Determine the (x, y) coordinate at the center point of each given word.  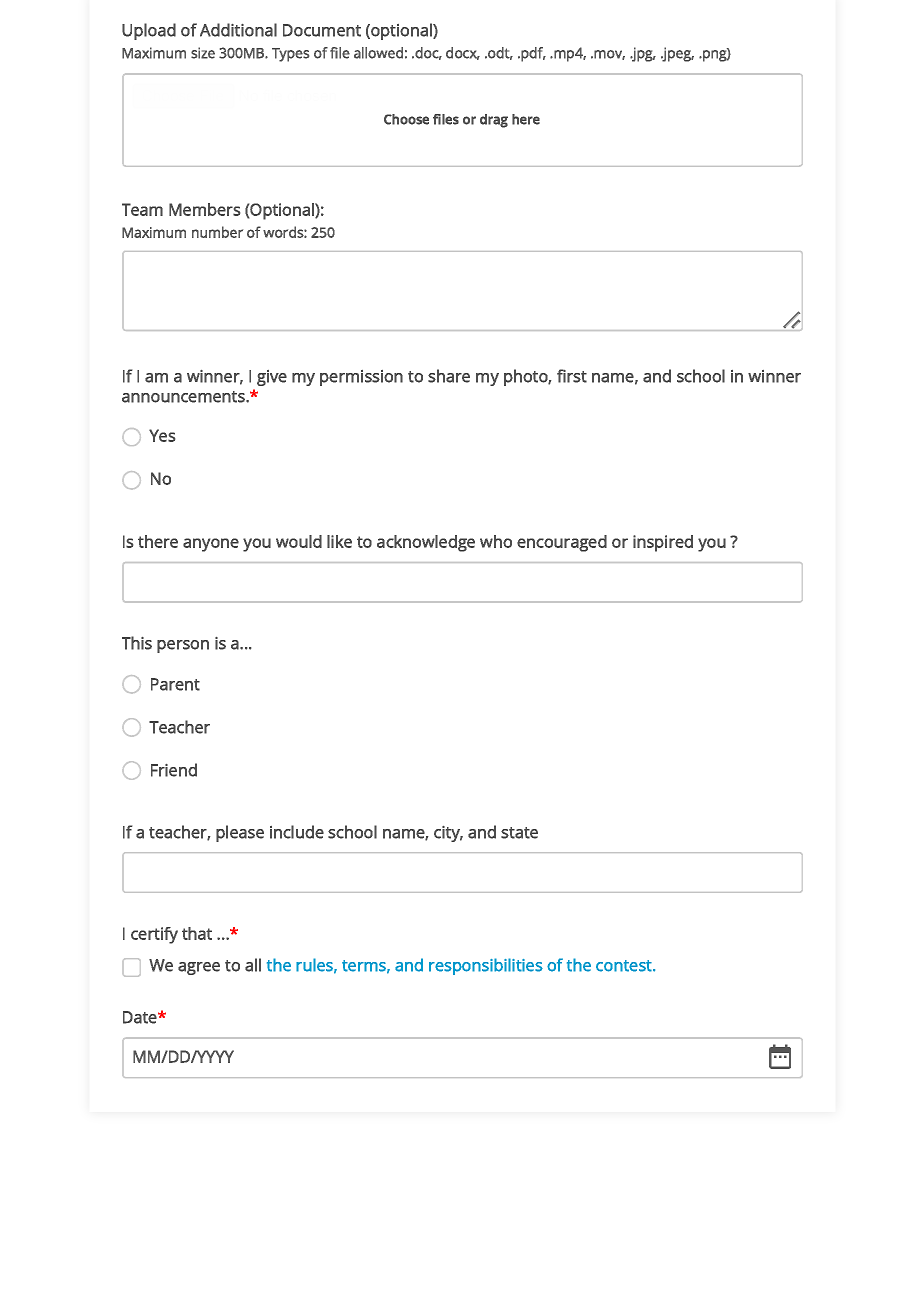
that (197, 933)
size (203, 53)
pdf (532, 54)
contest (625, 966)
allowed (378, 53)
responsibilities (486, 966)
